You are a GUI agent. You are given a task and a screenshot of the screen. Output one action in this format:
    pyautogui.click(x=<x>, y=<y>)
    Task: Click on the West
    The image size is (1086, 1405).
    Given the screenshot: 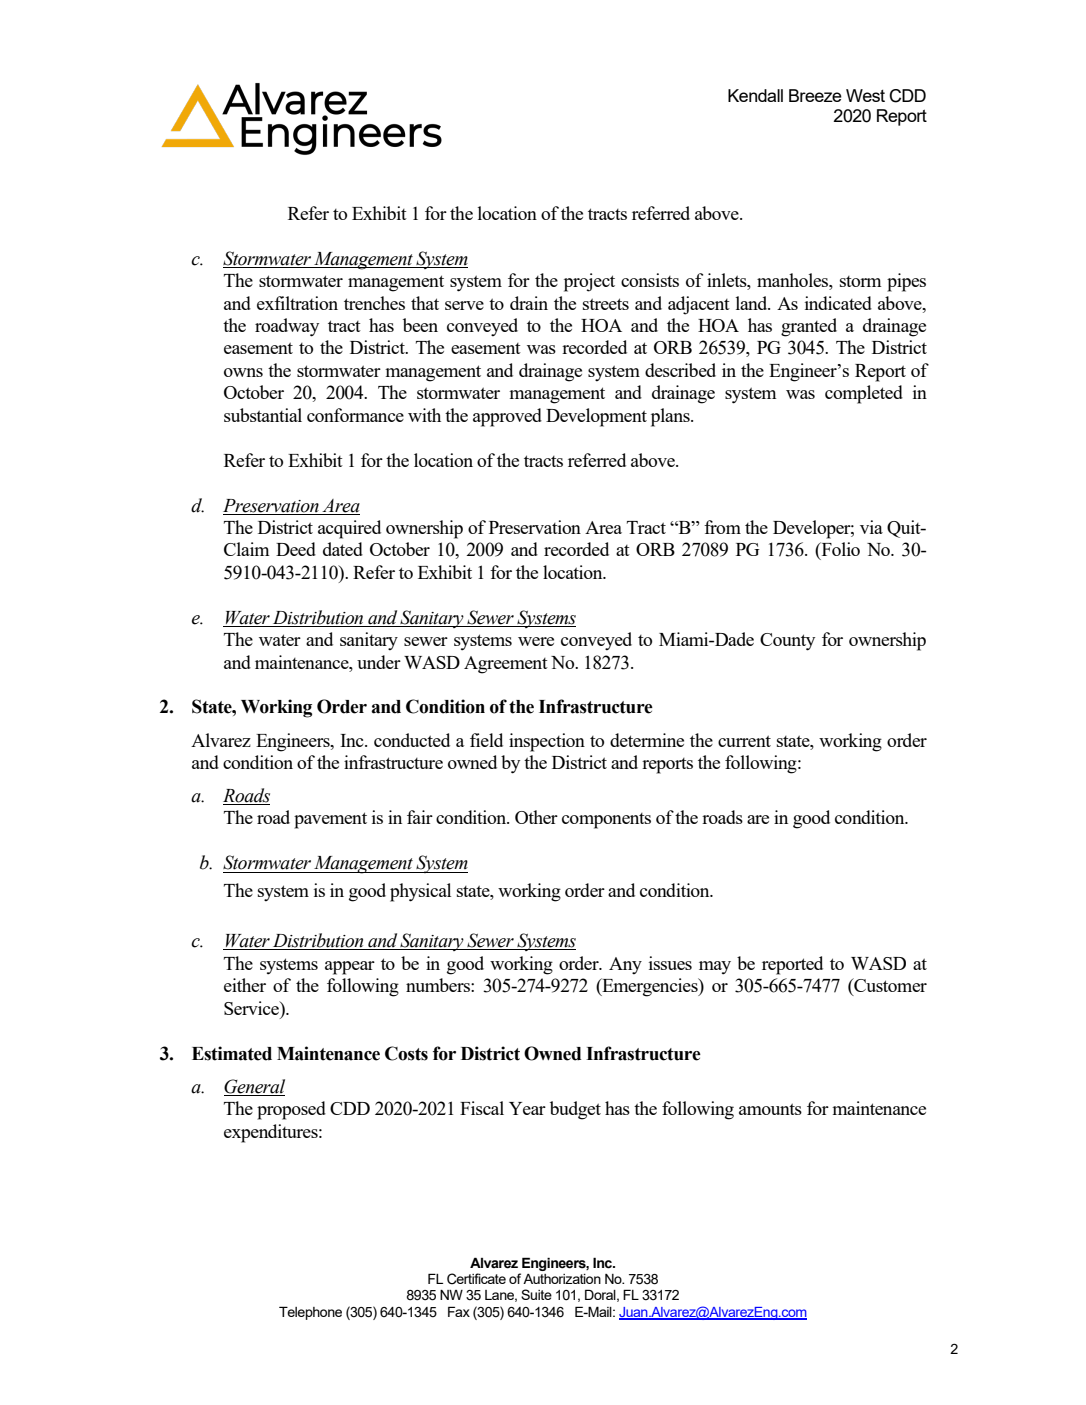 What is the action you would take?
    pyautogui.click(x=865, y=95)
